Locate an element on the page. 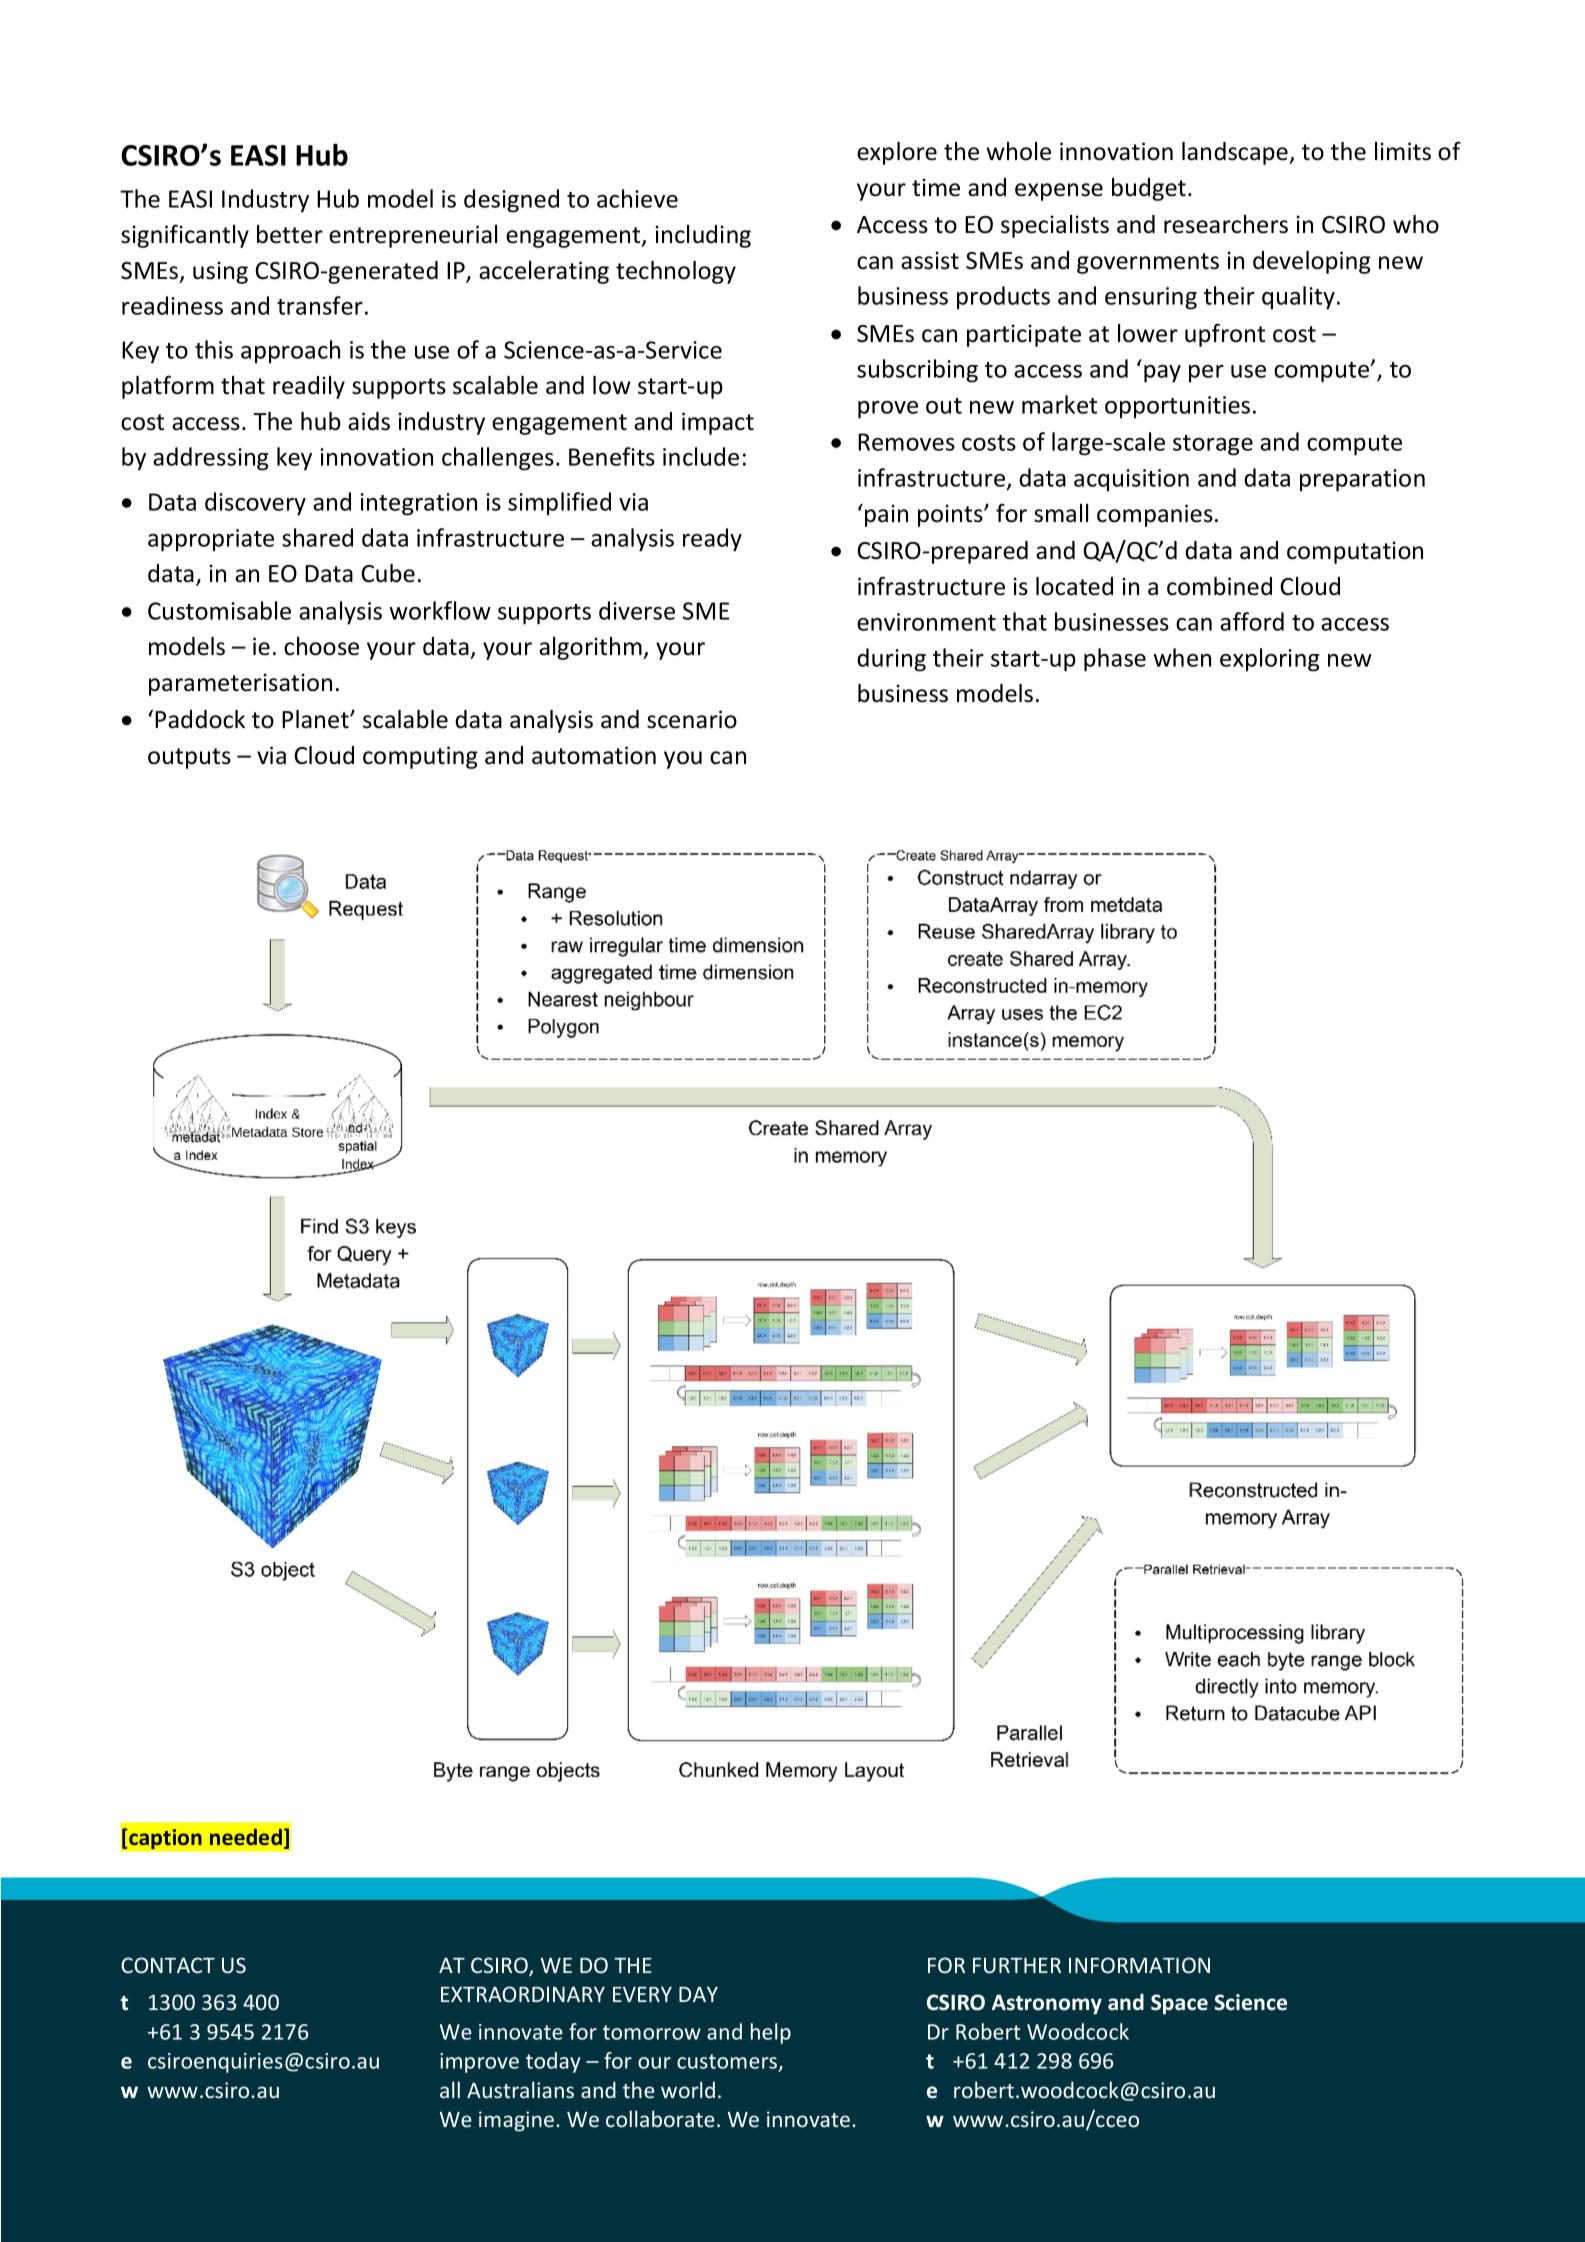 The width and height of the document is (1585, 2242). researchers is located at coordinates (1226, 224).
